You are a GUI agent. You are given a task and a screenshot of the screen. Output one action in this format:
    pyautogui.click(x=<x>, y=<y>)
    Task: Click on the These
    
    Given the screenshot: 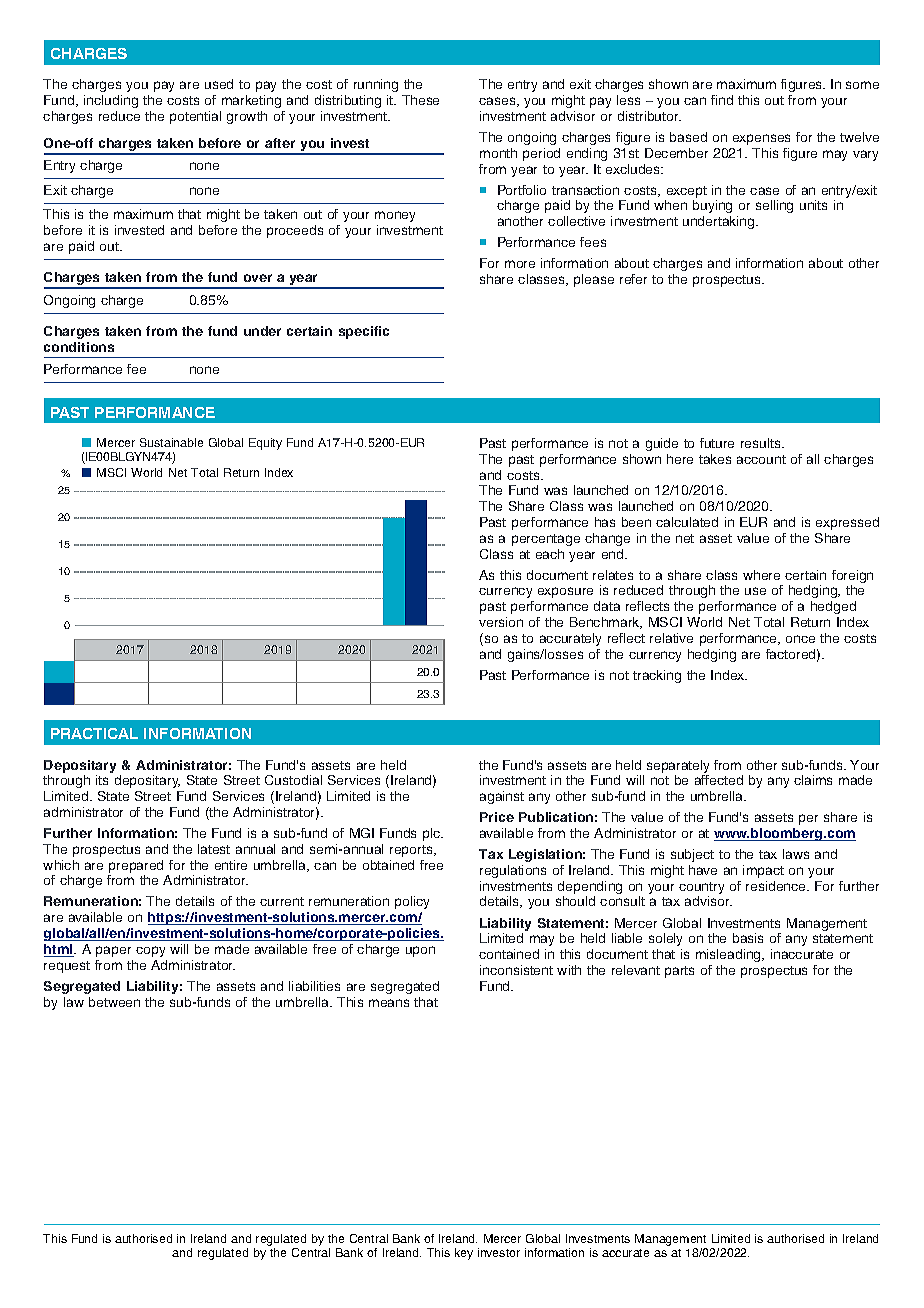 What is the action you would take?
    pyautogui.click(x=420, y=100)
